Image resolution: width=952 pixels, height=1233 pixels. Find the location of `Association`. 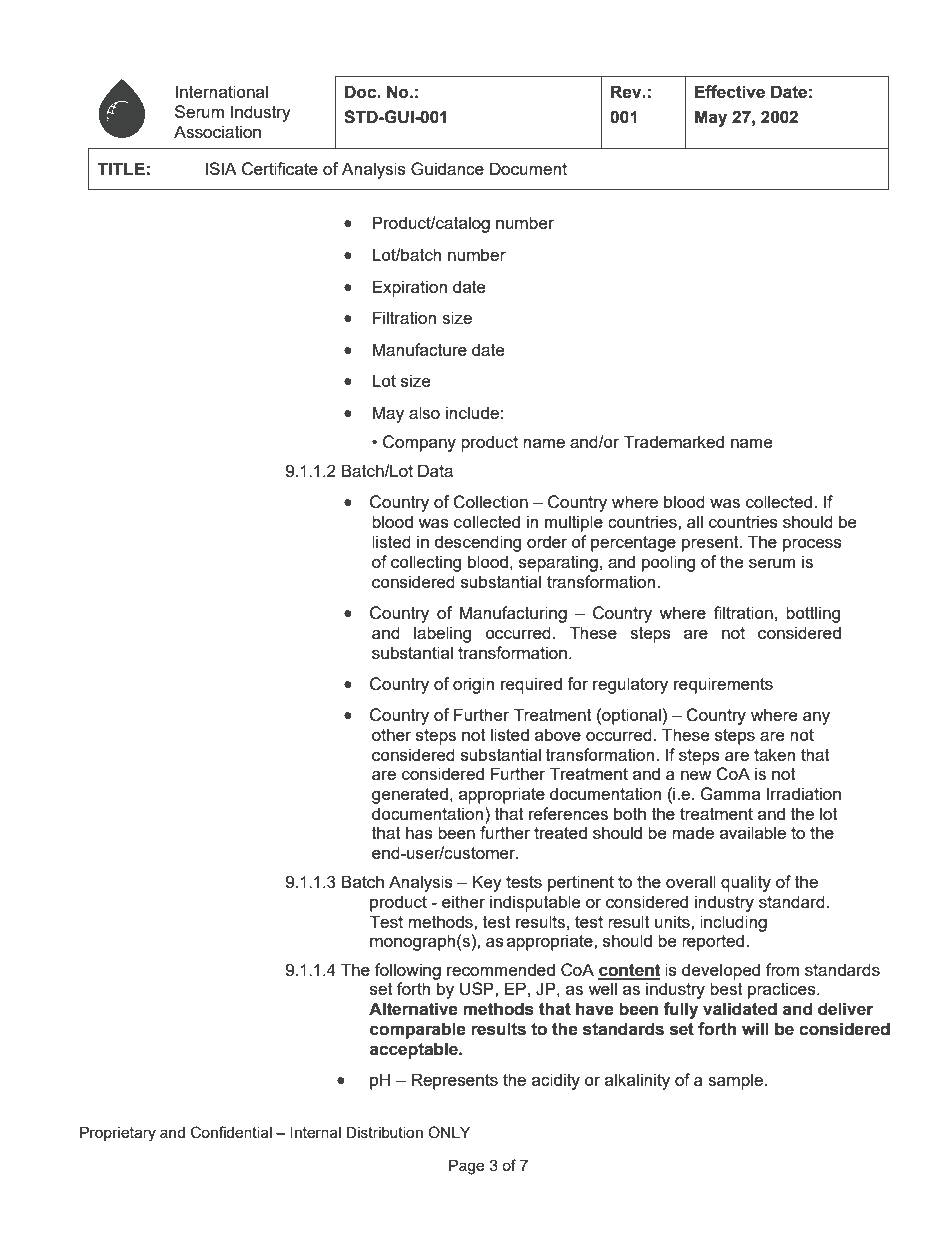

Association is located at coordinates (217, 131).
